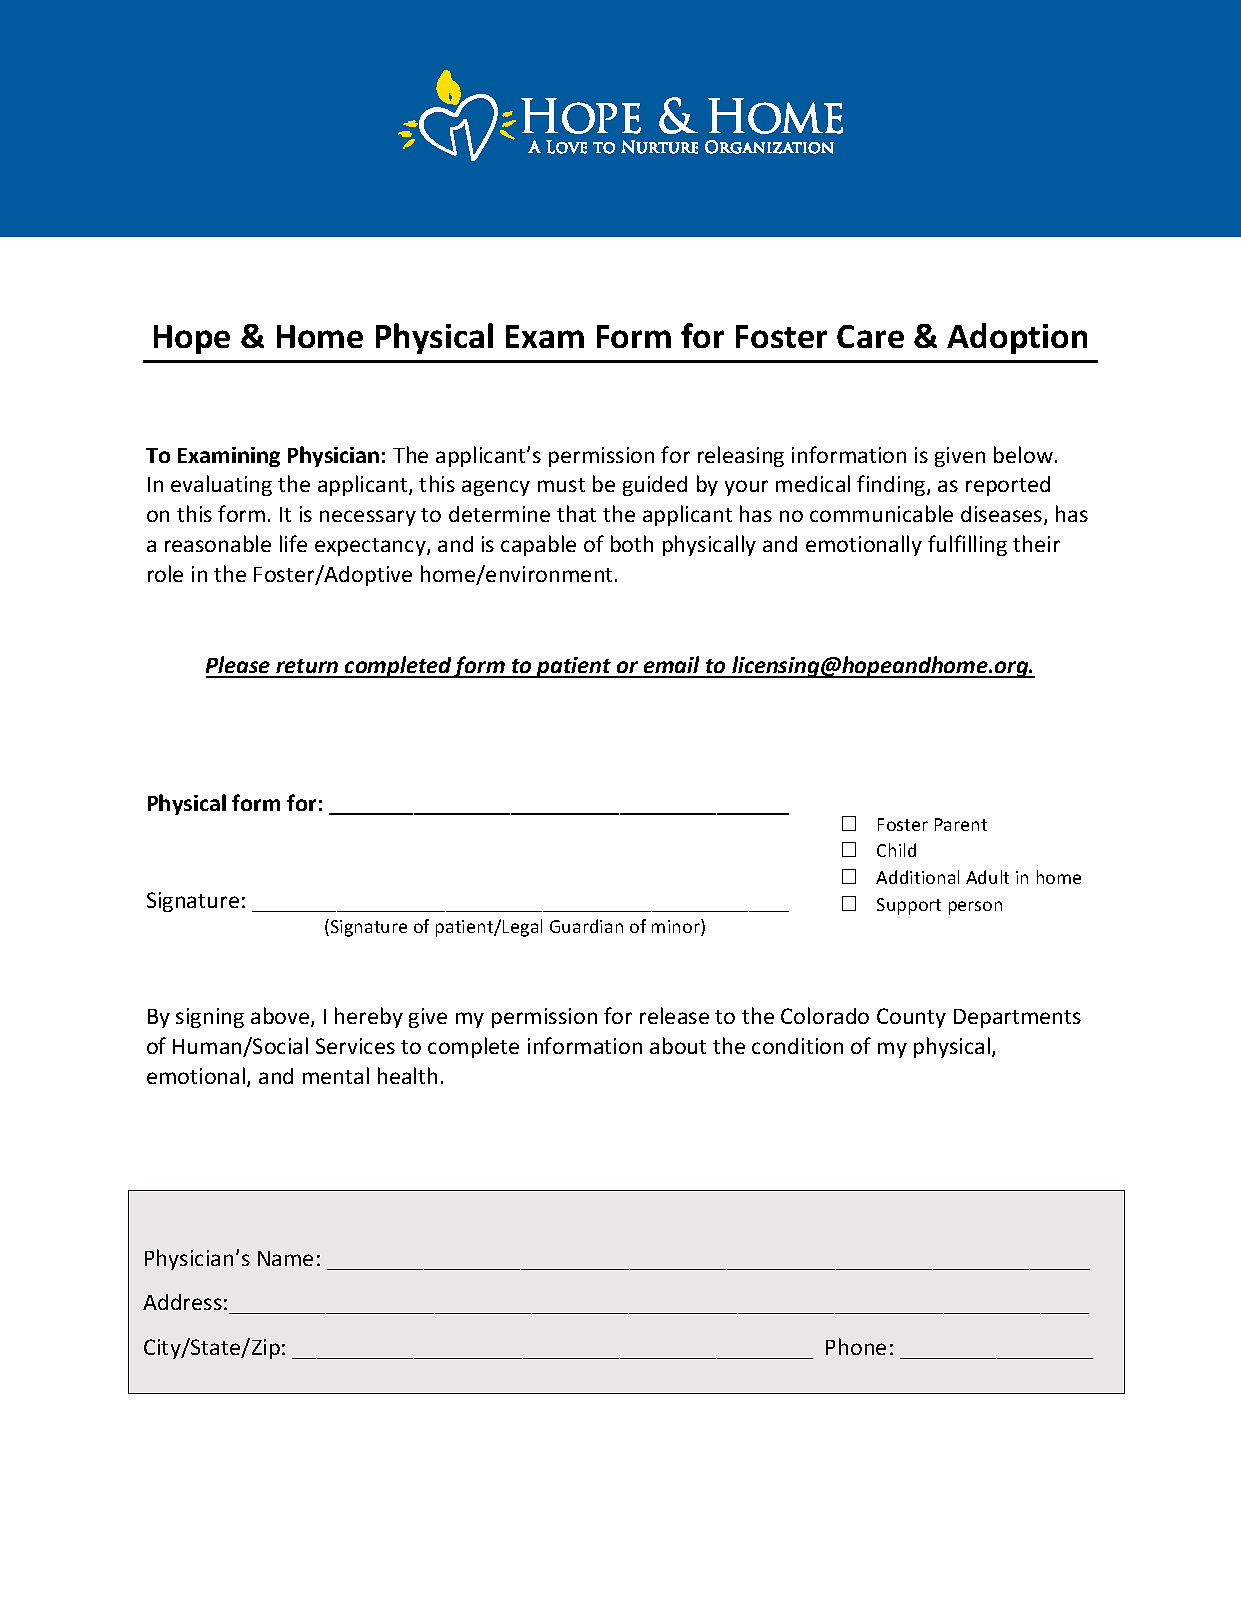  Describe the element at coordinates (632, 543) in the image. I see `both` at that location.
